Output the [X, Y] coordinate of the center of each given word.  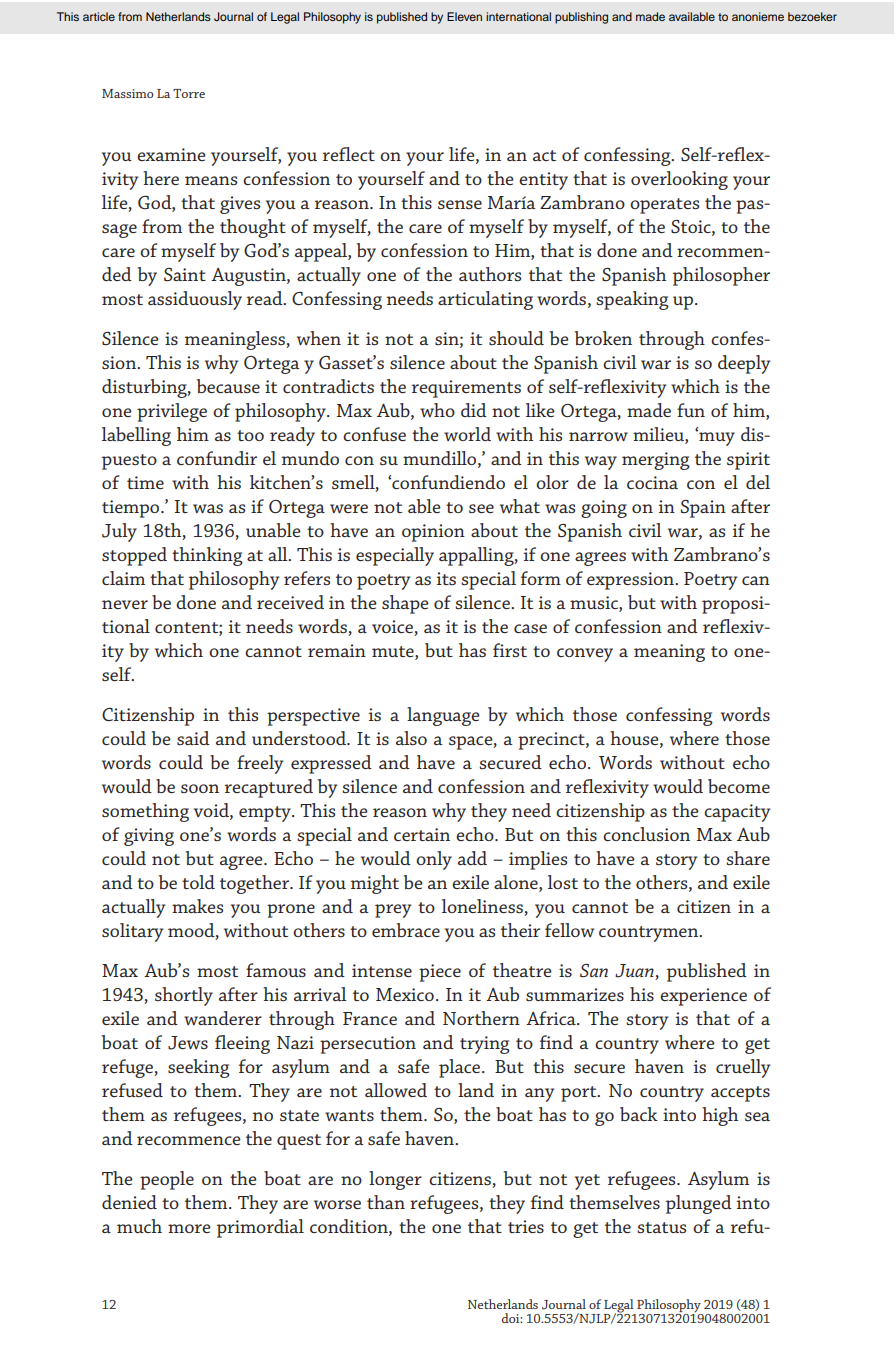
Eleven [464, 16]
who [437, 410]
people [167, 1180]
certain [422, 834]
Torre [189, 93]
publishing [581, 18]
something [145, 812]
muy [716, 438]
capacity [737, 813]
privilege [172, 412]
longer [395, 1180]
